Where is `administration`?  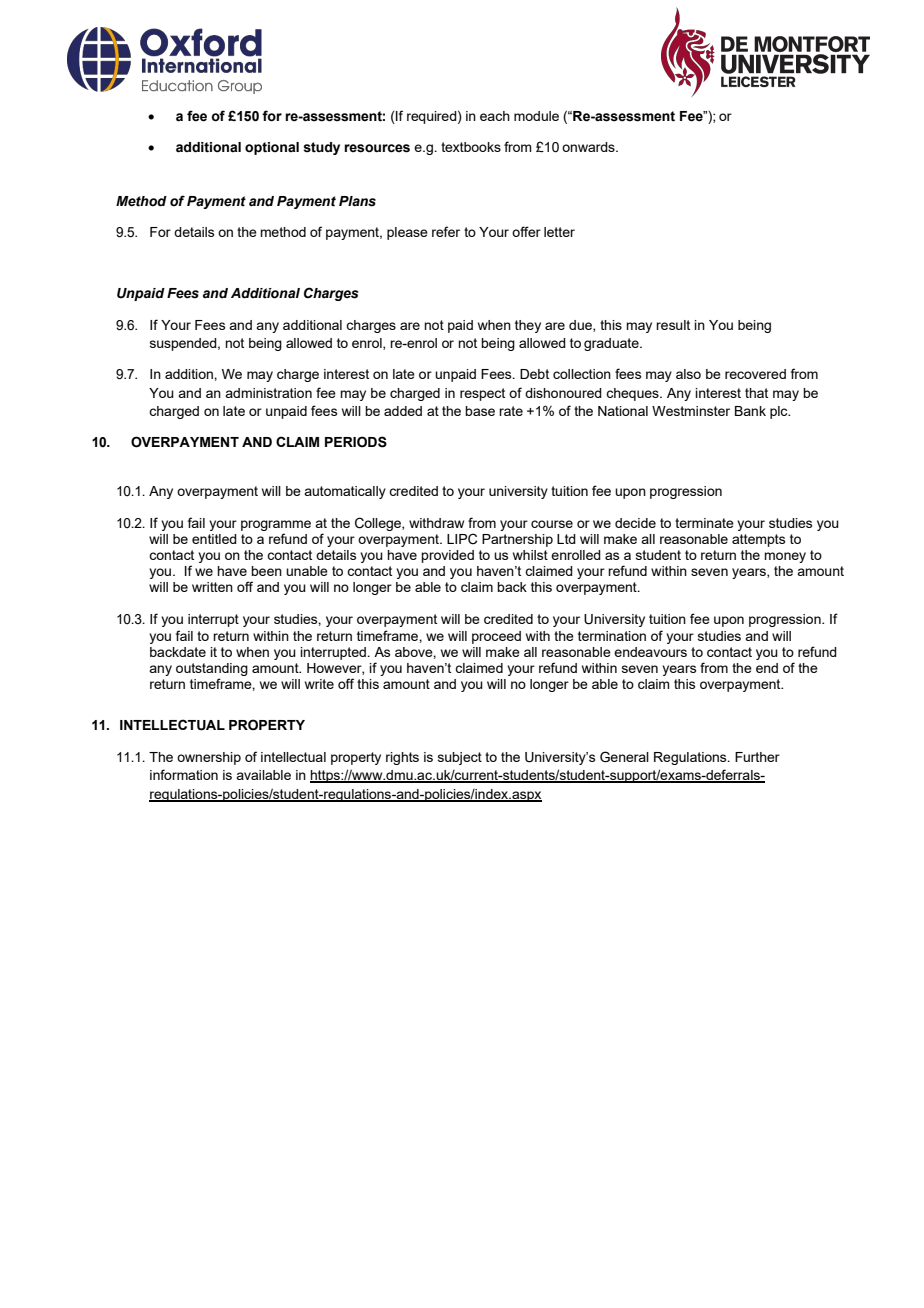 administration is located at coordinates (268, 393).
